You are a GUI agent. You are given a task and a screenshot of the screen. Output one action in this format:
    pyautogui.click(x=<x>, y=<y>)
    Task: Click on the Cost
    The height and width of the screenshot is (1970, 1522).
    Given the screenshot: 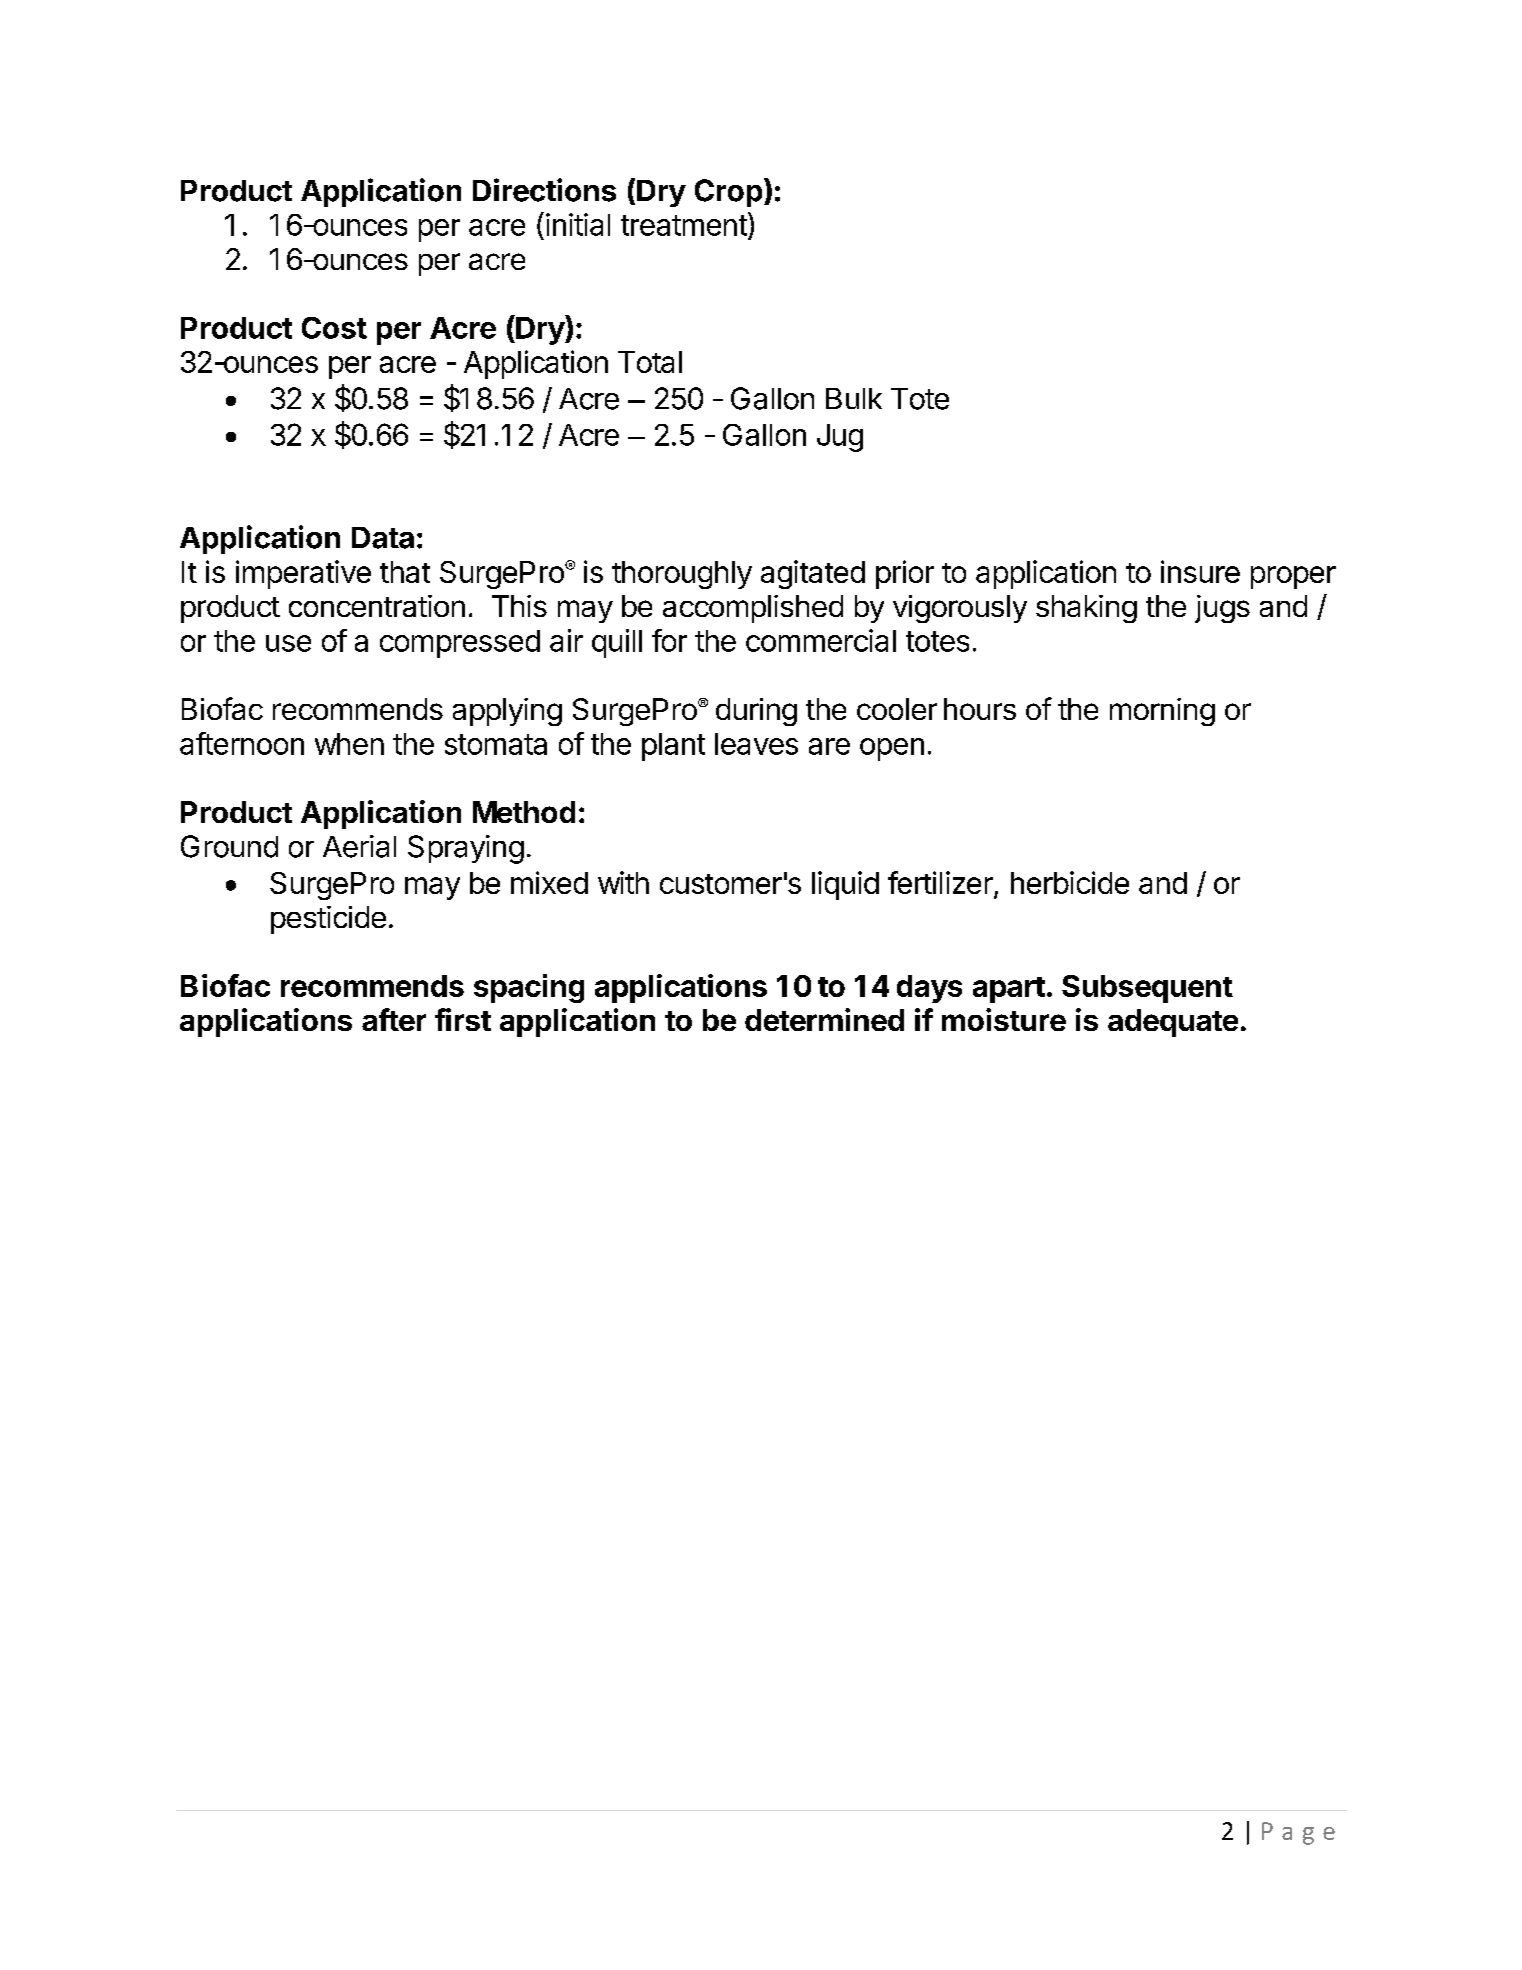 What is the action you would take?
    pyautogui.click(x=334, y=328)
